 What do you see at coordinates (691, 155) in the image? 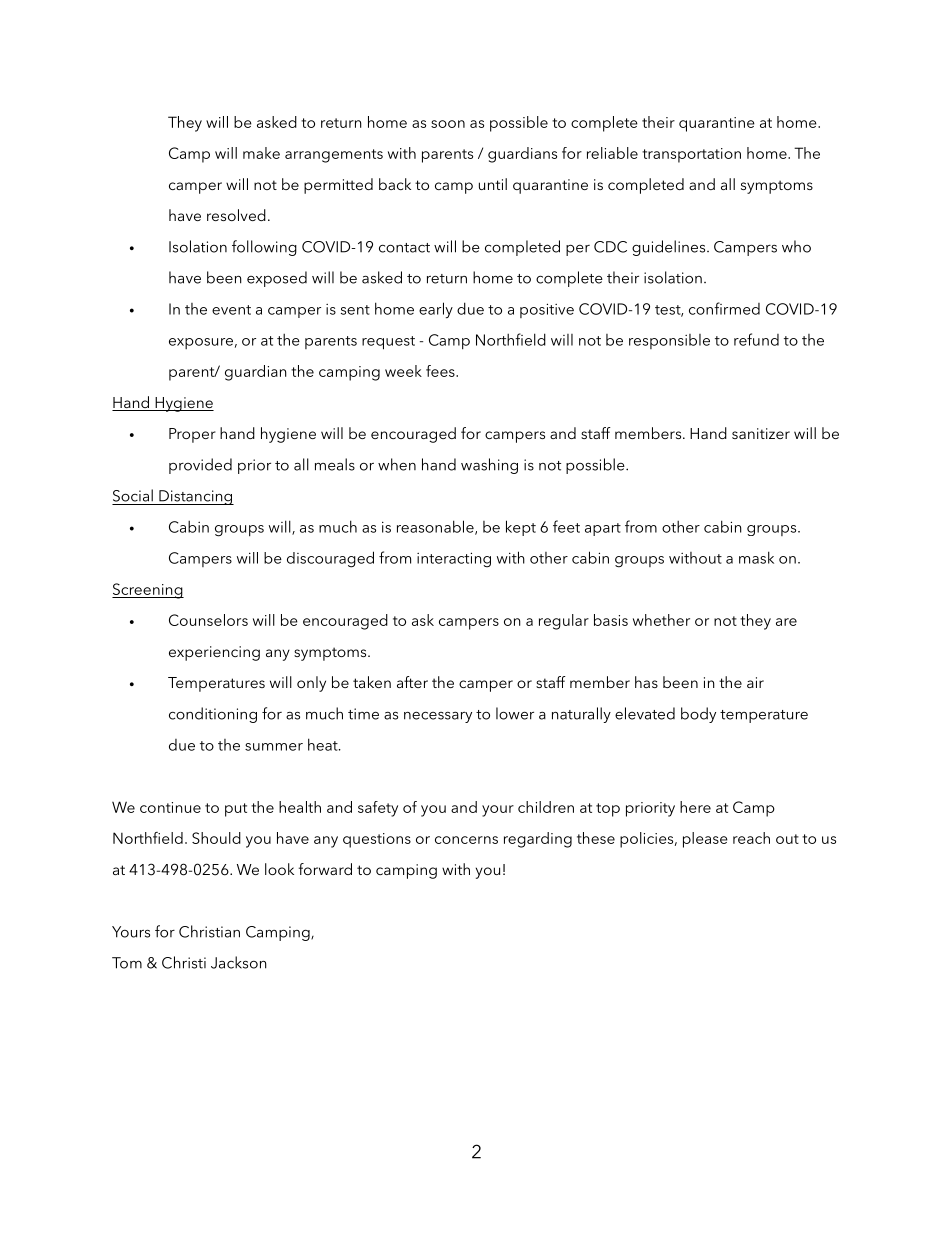
I see `transportation` at bounding box center [691, 155].
